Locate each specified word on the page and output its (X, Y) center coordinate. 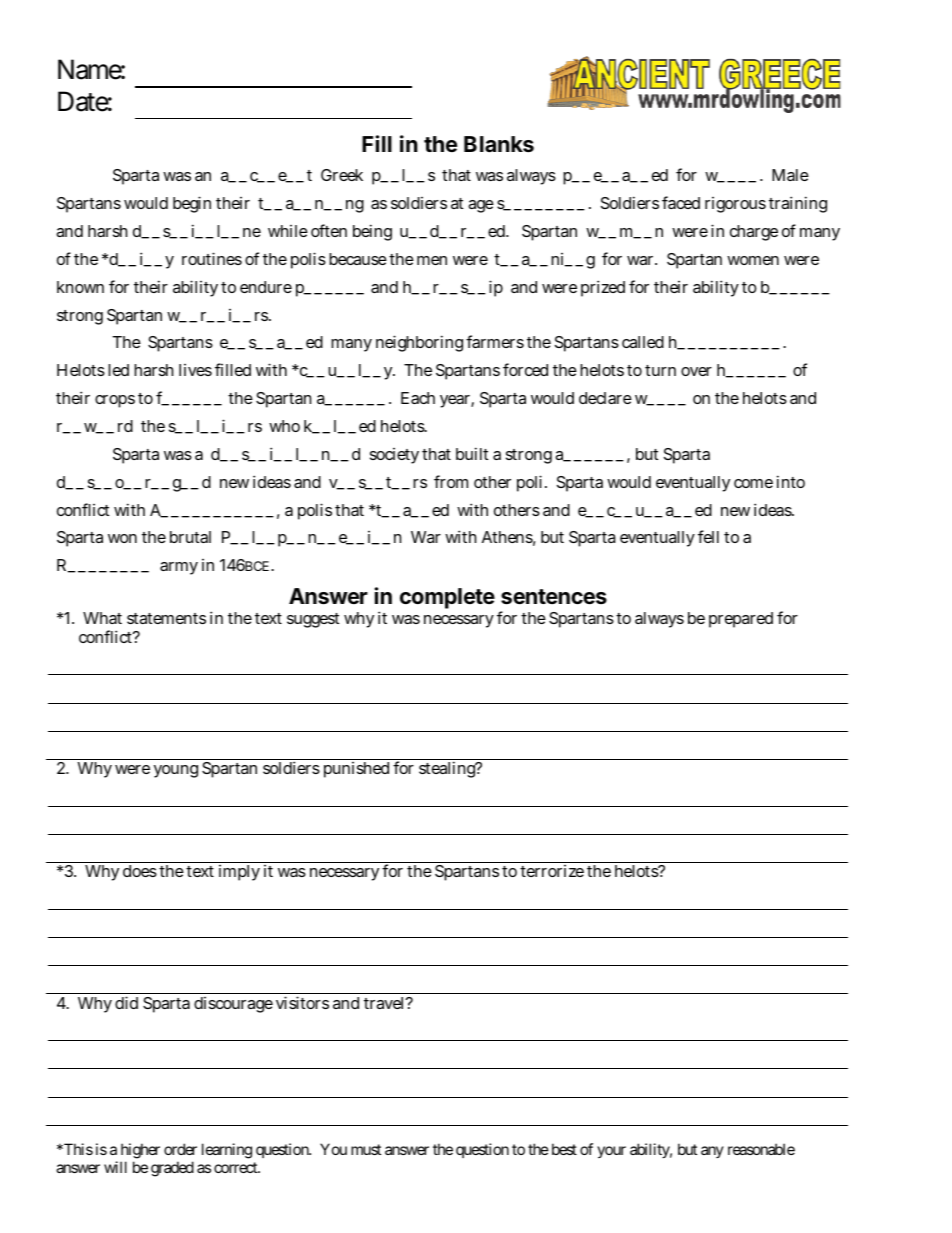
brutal (190, 537)
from (451, 481)
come (753, 483)
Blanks (499, 144)
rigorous (735, 205)
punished (356, 770)
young (176, 771)
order (180, 1149)
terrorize (552, 871)
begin (192, 204)
